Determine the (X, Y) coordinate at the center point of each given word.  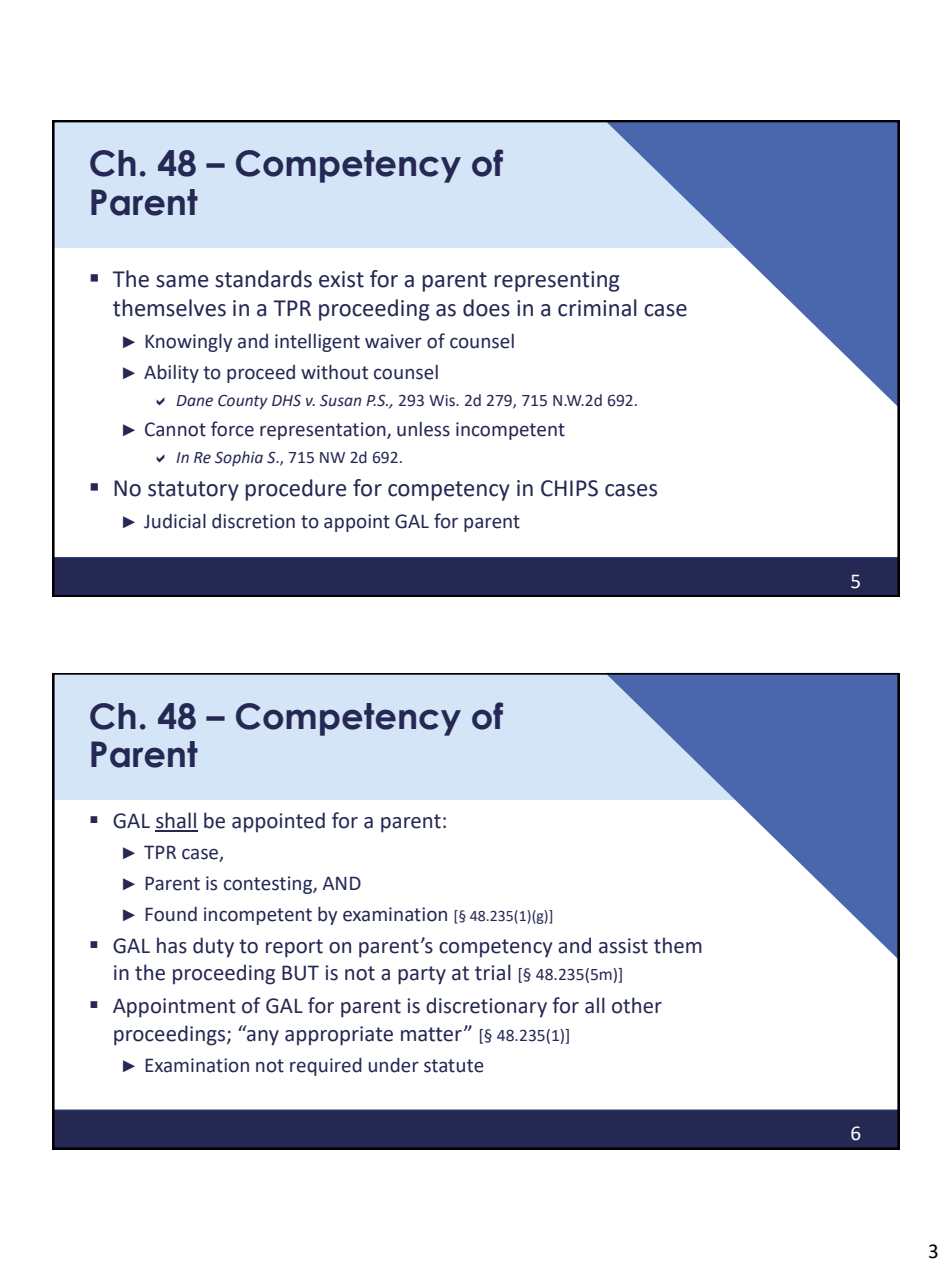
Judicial (175, 521)
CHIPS (569, 488)
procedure (295, 490)
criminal (597, 308)
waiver (393, 341)
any (262, 1036)
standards (263, 279)
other (637, 1005)
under (393, 1065)
